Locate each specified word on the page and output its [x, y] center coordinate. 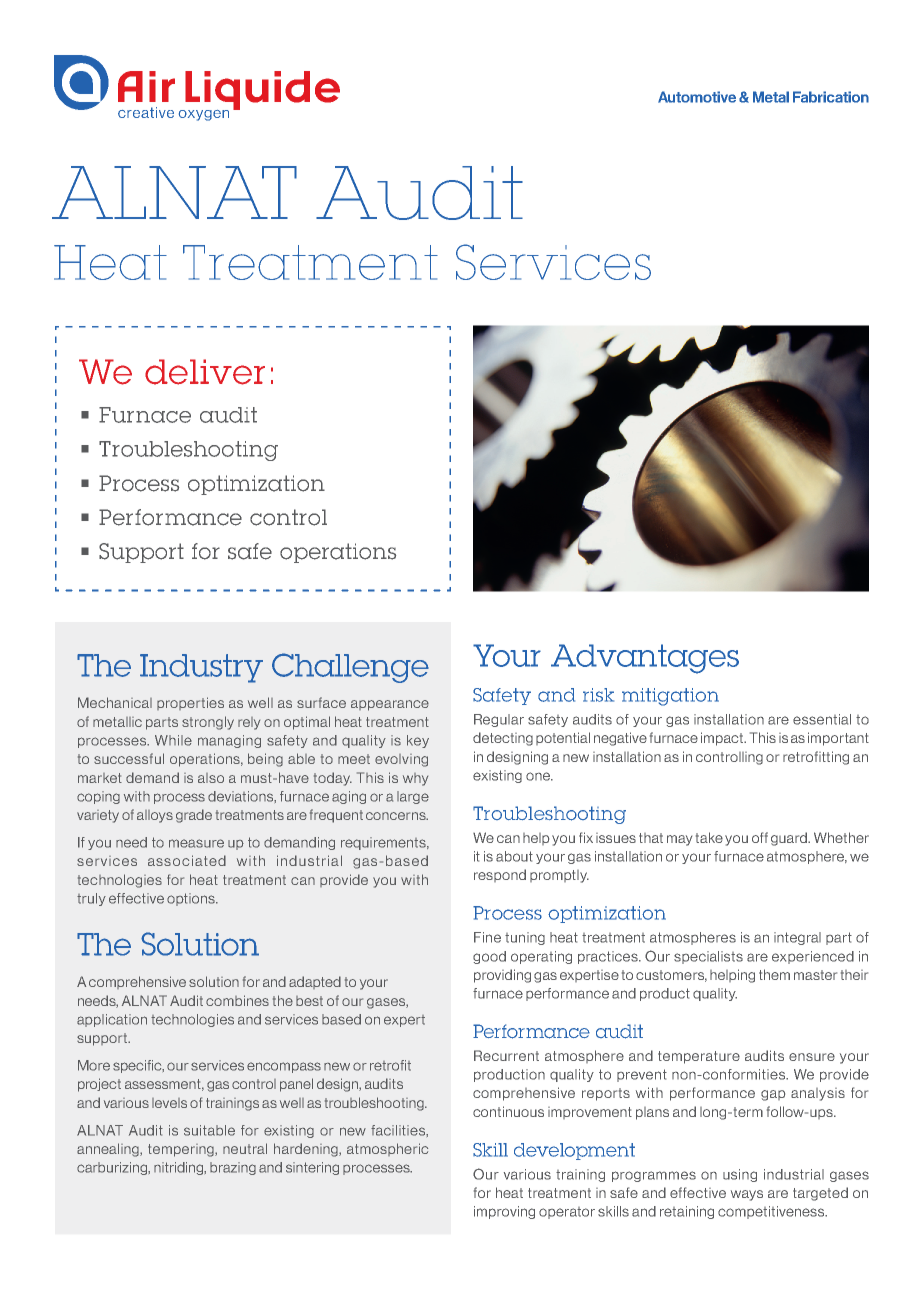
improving [504, 1212]
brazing [233, 1168]
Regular [499, 720]
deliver [205, 372]
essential [822, 719]
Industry [201, 668]
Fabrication [831, 97]
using [740, 1175]
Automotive [697, 97]
